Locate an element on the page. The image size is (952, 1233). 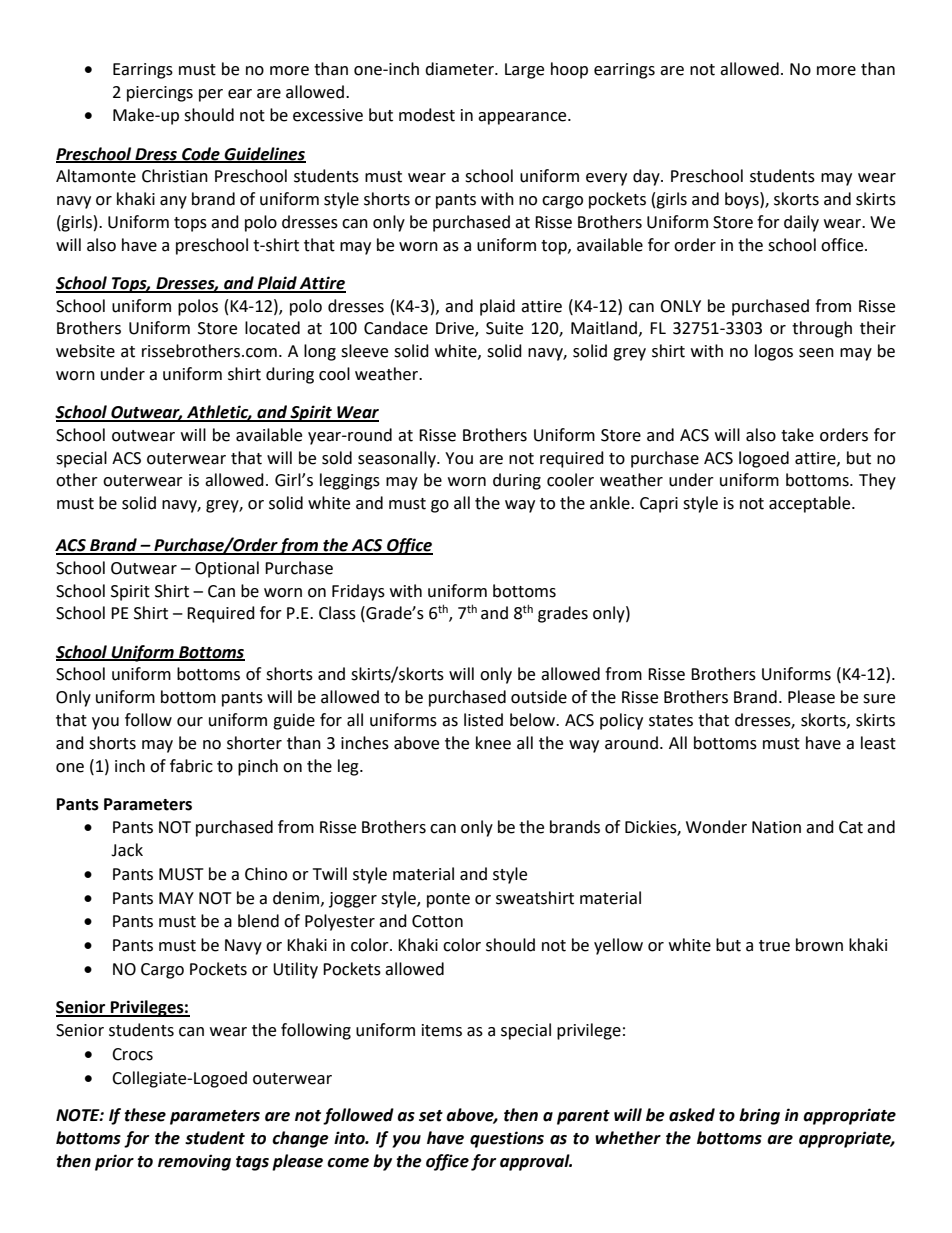
piercings is located at coordinates (160, 94).
